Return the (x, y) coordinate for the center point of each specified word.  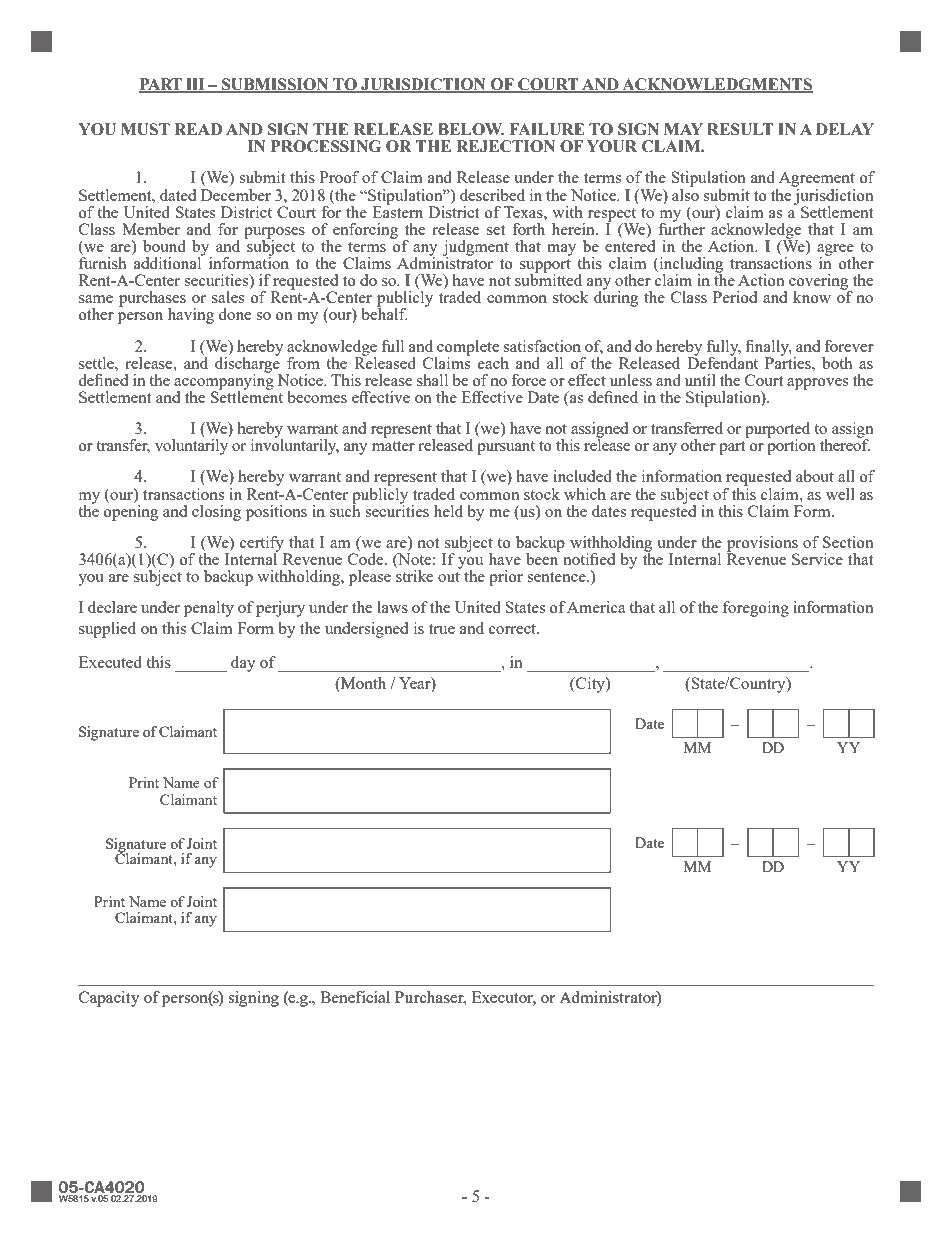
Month (362, 684)
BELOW (471, 129)
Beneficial (355, 997)
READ (198, 129)
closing (216, 513)
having (191, 316)
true (442, 629)
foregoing (756, 609)
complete (468, 349)
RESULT (740, 129)
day (243, 664)
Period (735, 297)
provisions (762, 545)
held (448, 511)
